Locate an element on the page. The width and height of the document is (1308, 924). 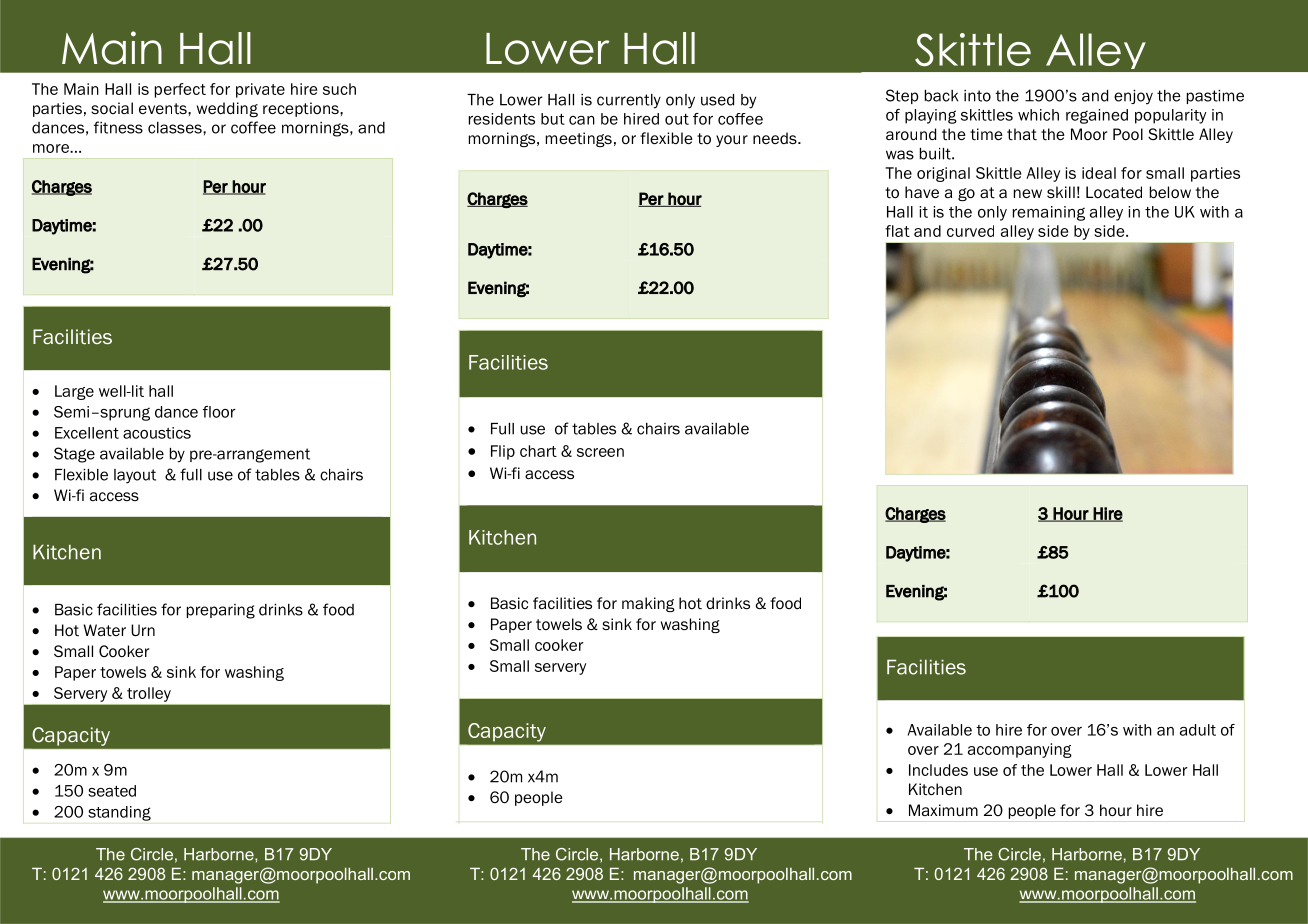
which is located at coordinates (1038, 115).
